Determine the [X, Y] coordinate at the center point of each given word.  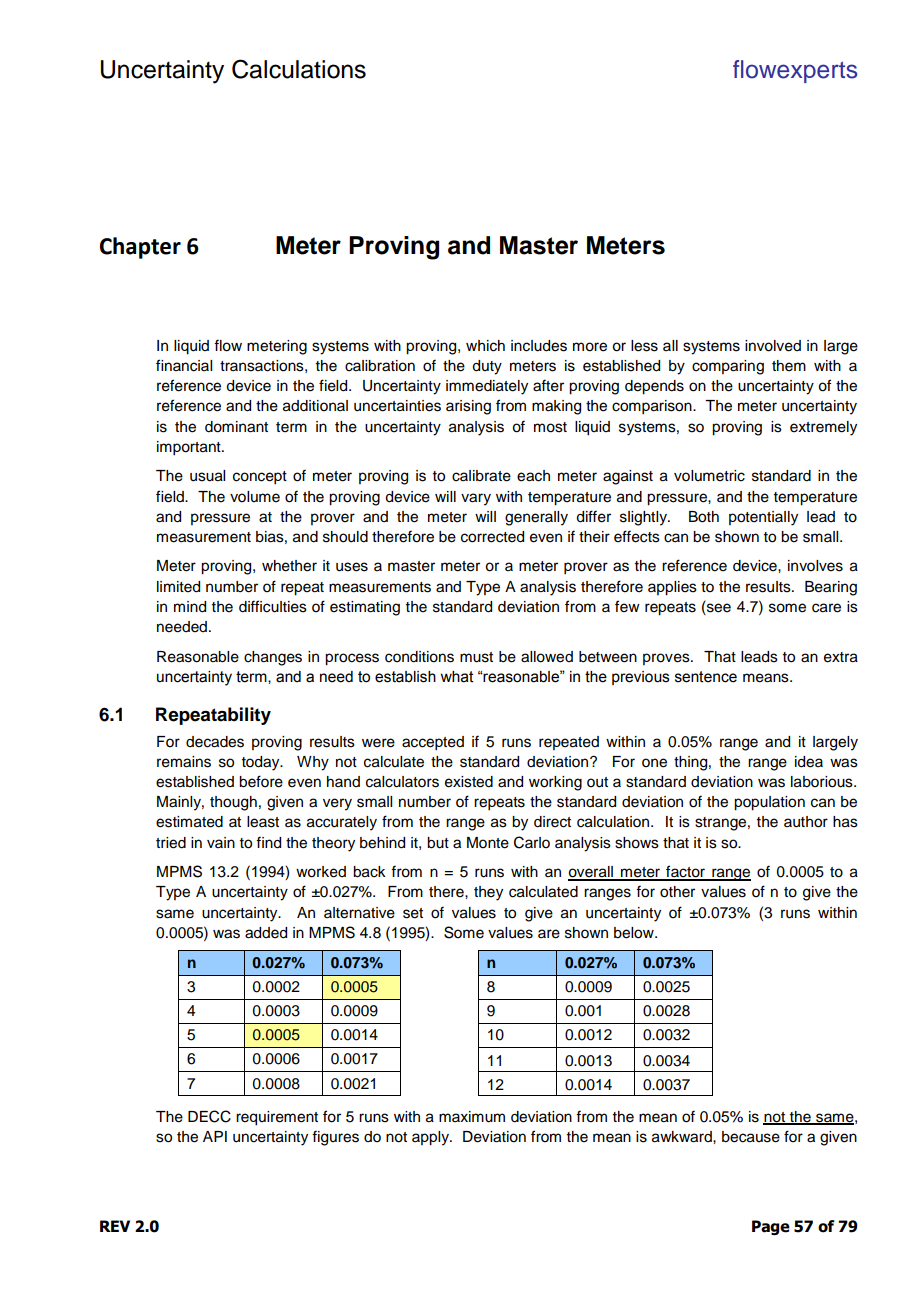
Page [771, 1227]
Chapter [140, 248]
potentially [763, 518]
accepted [433, 743]
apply [431, 1138]
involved [773, 346]
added [266, 933]
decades [215, 742]
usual [207, 476]
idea [809, 762]
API [215, 1136]
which [485, 346]
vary [476, 499]
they [488, 893]
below [635, 933]
